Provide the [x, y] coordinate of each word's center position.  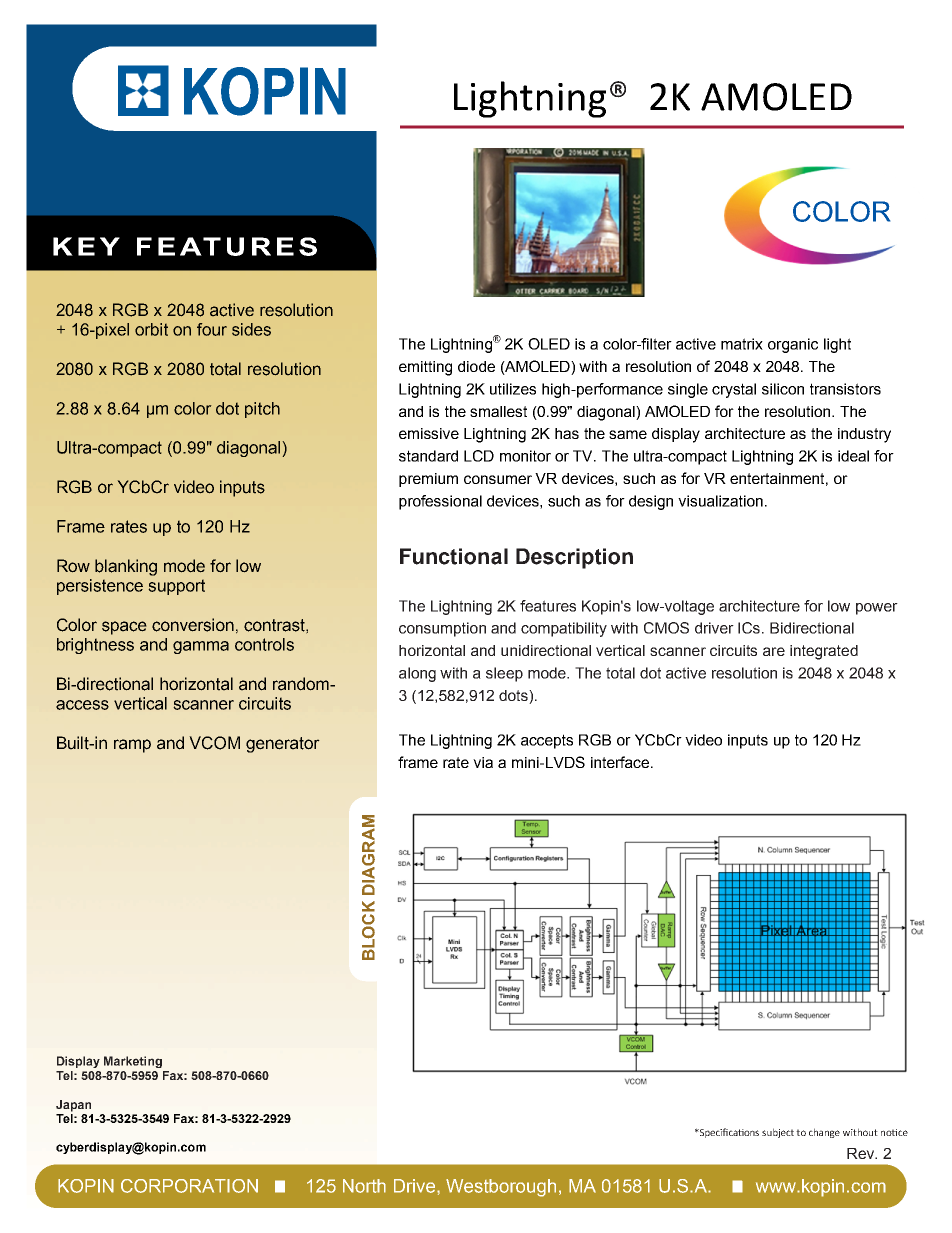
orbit [151, 329]
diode [476, 366]
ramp [132, 746]
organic [793, 345]
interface [620, 762]
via [483, 762]
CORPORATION [189, 1186]
